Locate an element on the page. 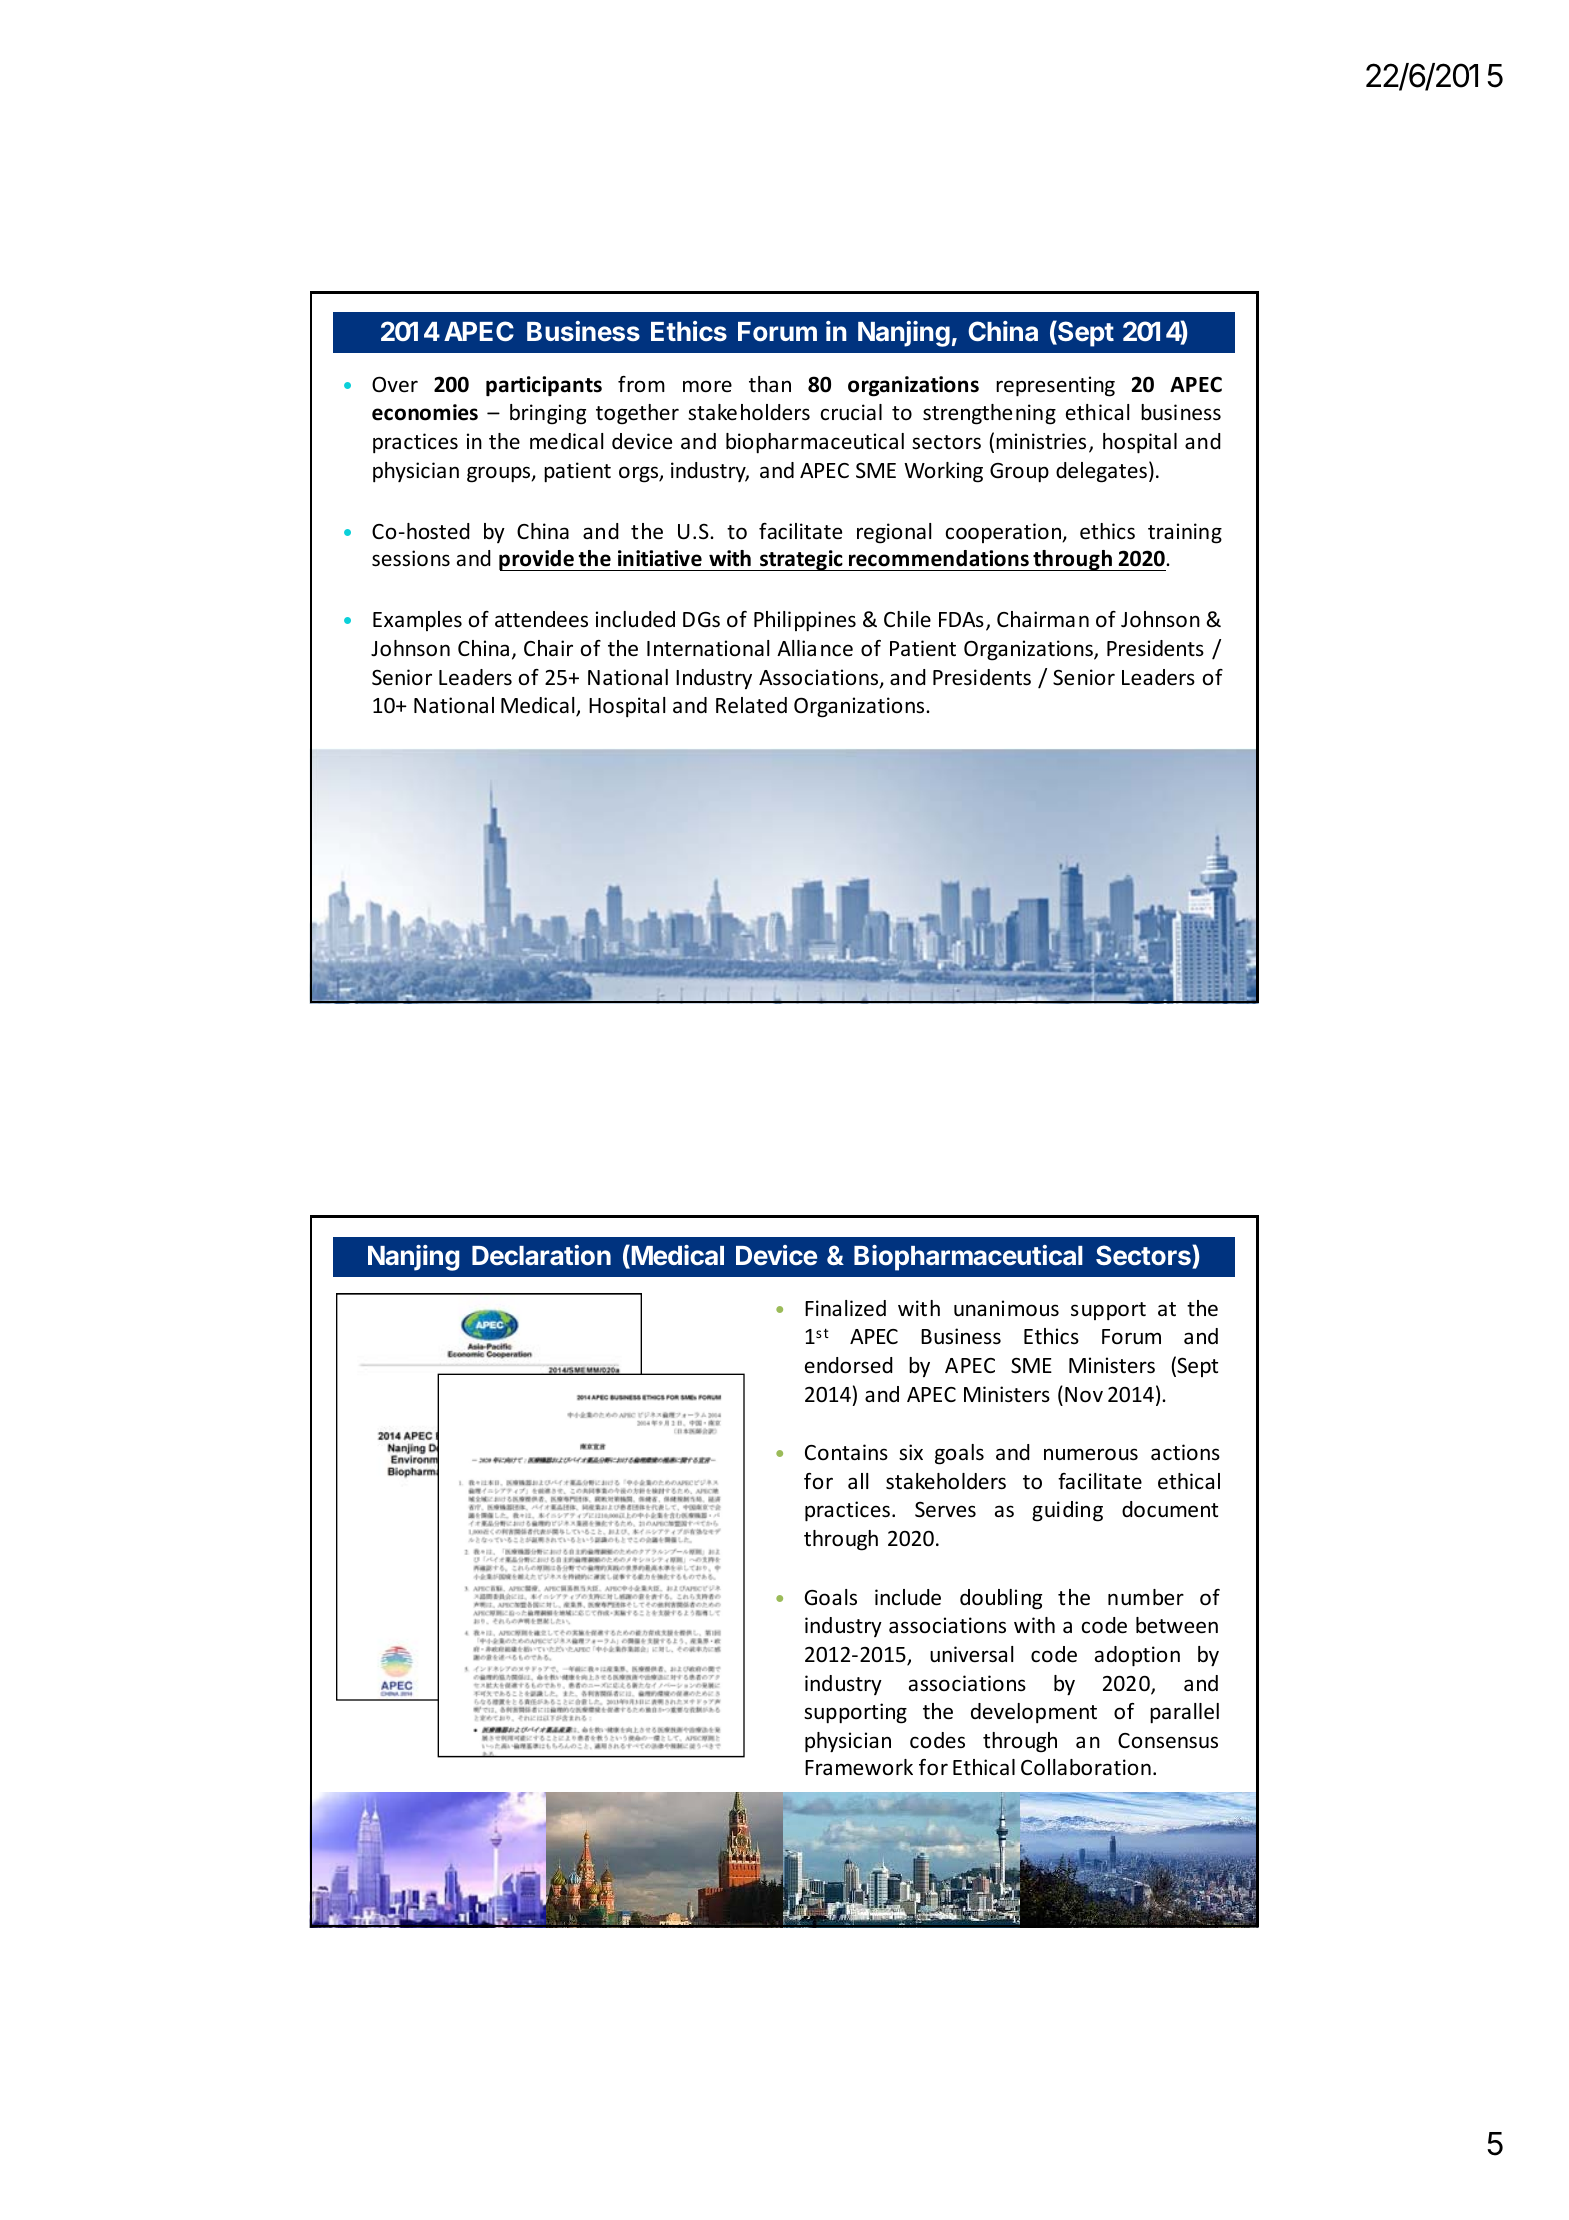 The height and width of the page is (2220, 1569). than is located at coordinates (770, 384).
